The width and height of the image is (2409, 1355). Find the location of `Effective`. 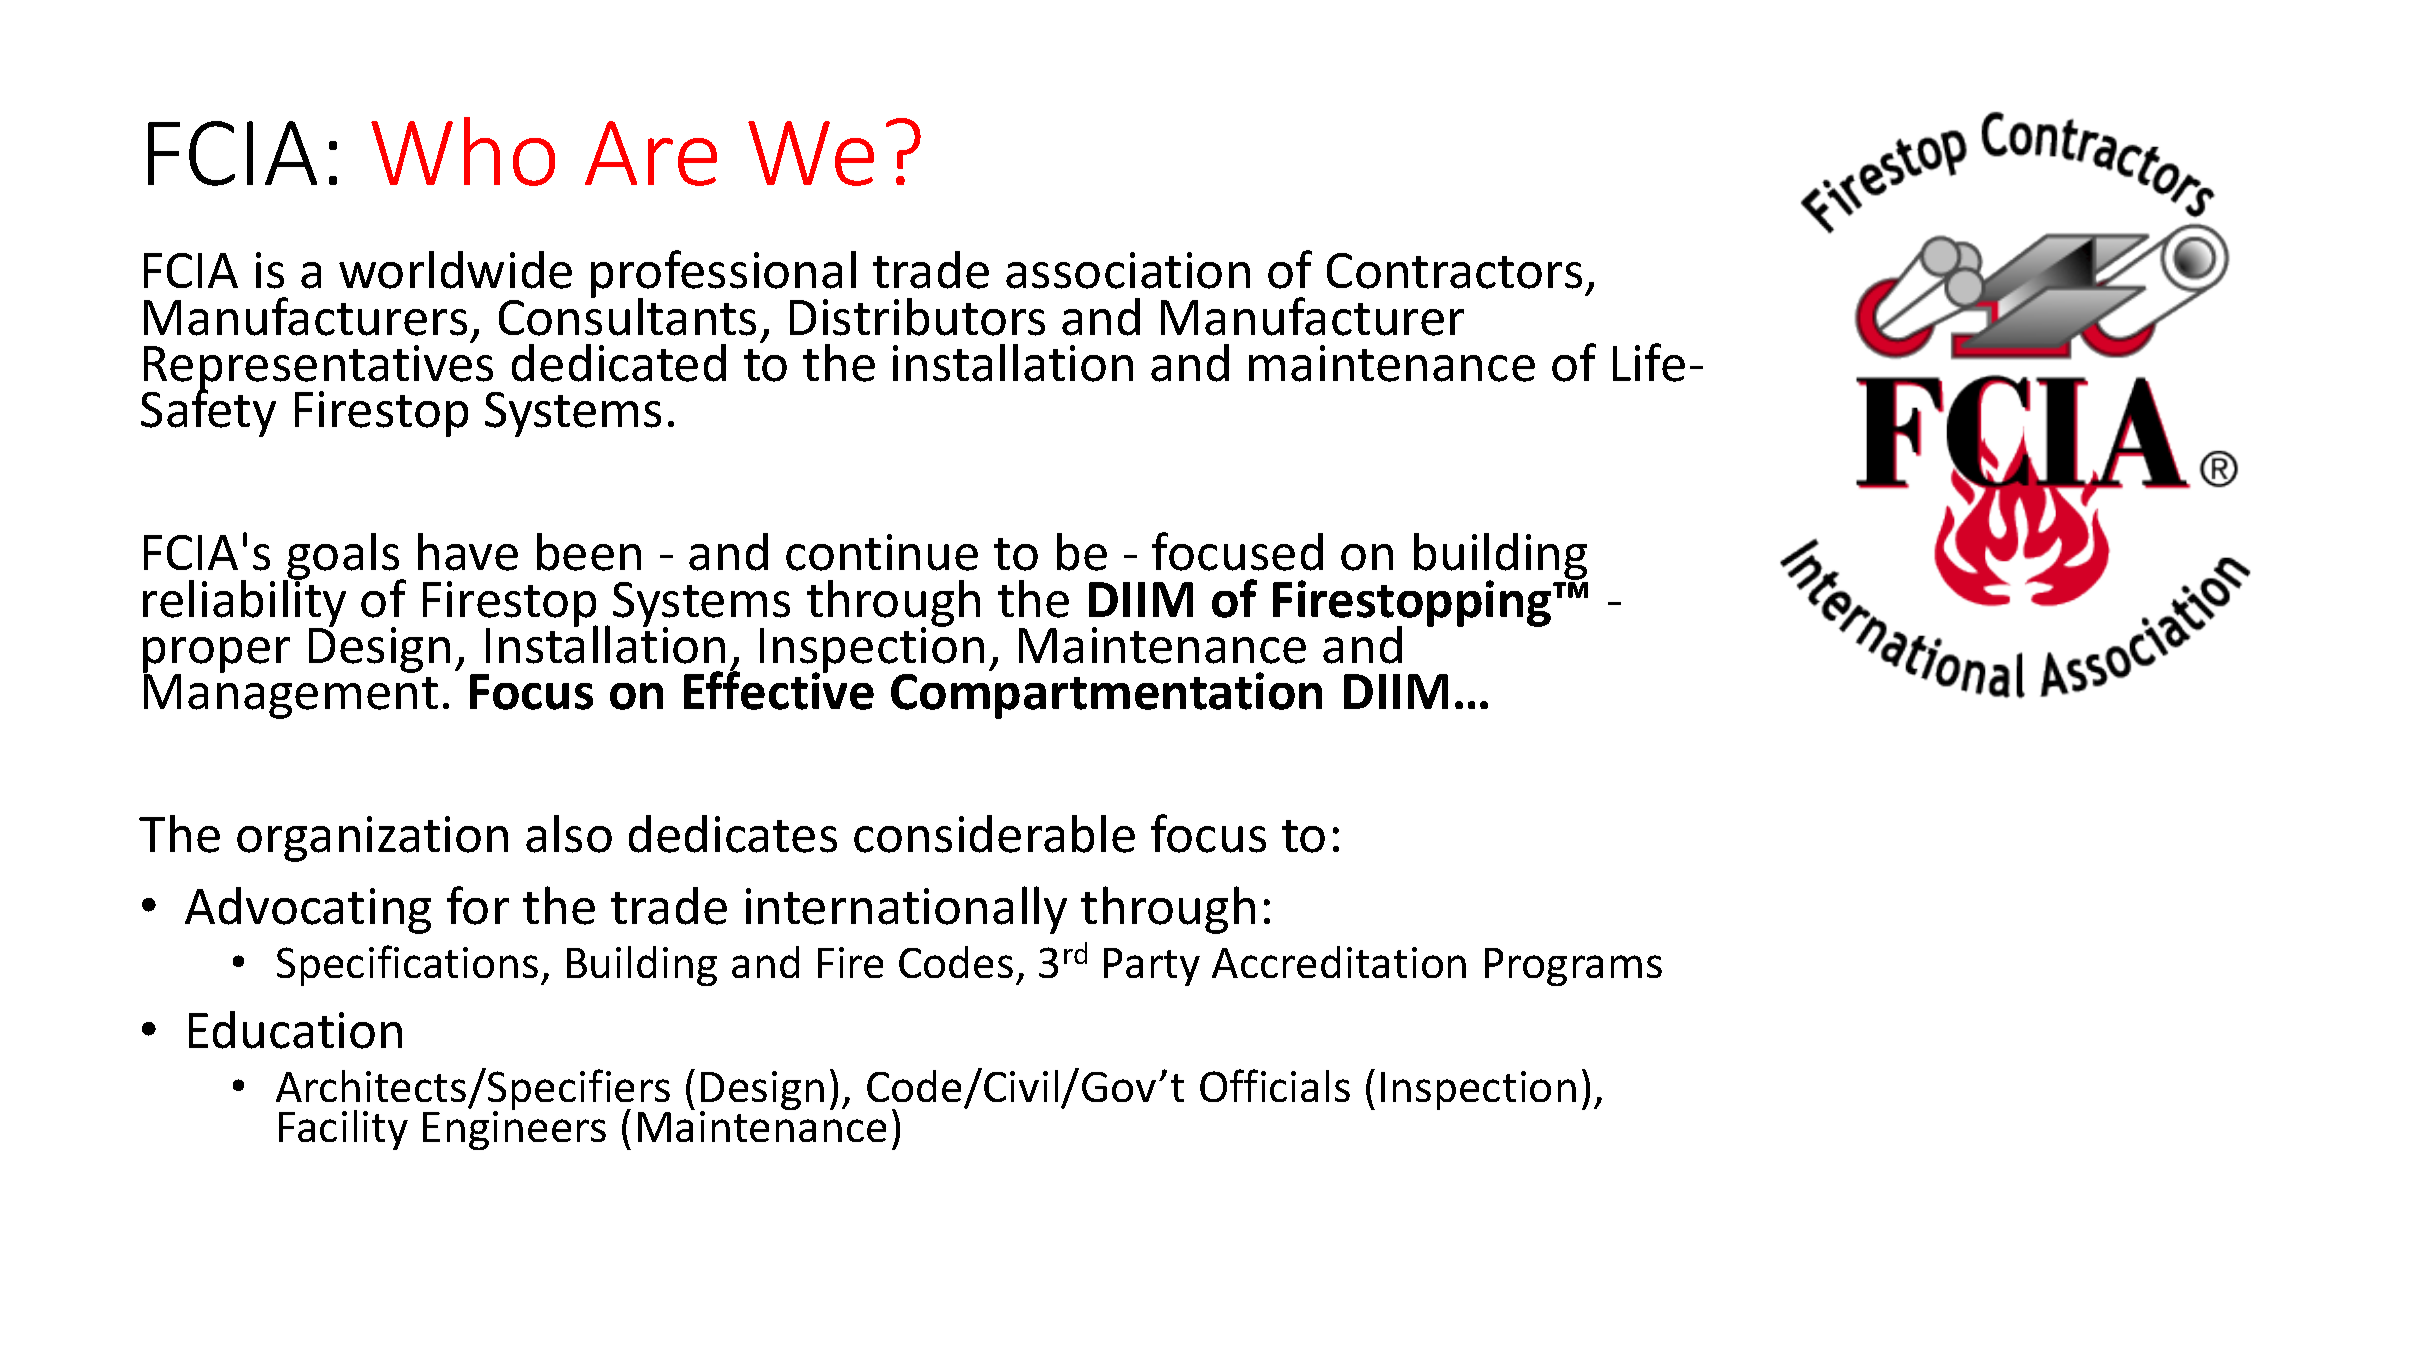

Effective is located at coordinates (779, 689).
